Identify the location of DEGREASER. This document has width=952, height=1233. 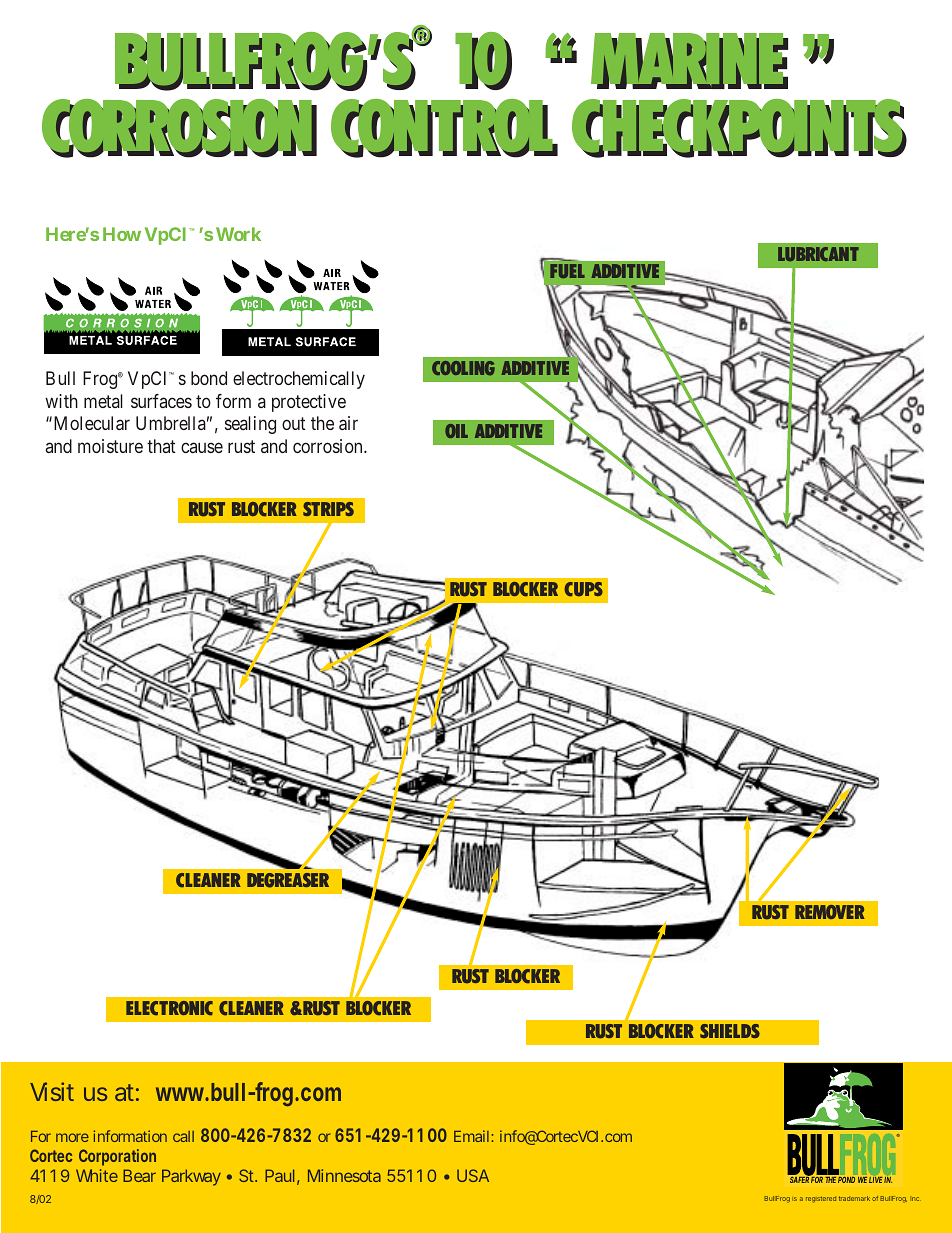
(288, 880).
